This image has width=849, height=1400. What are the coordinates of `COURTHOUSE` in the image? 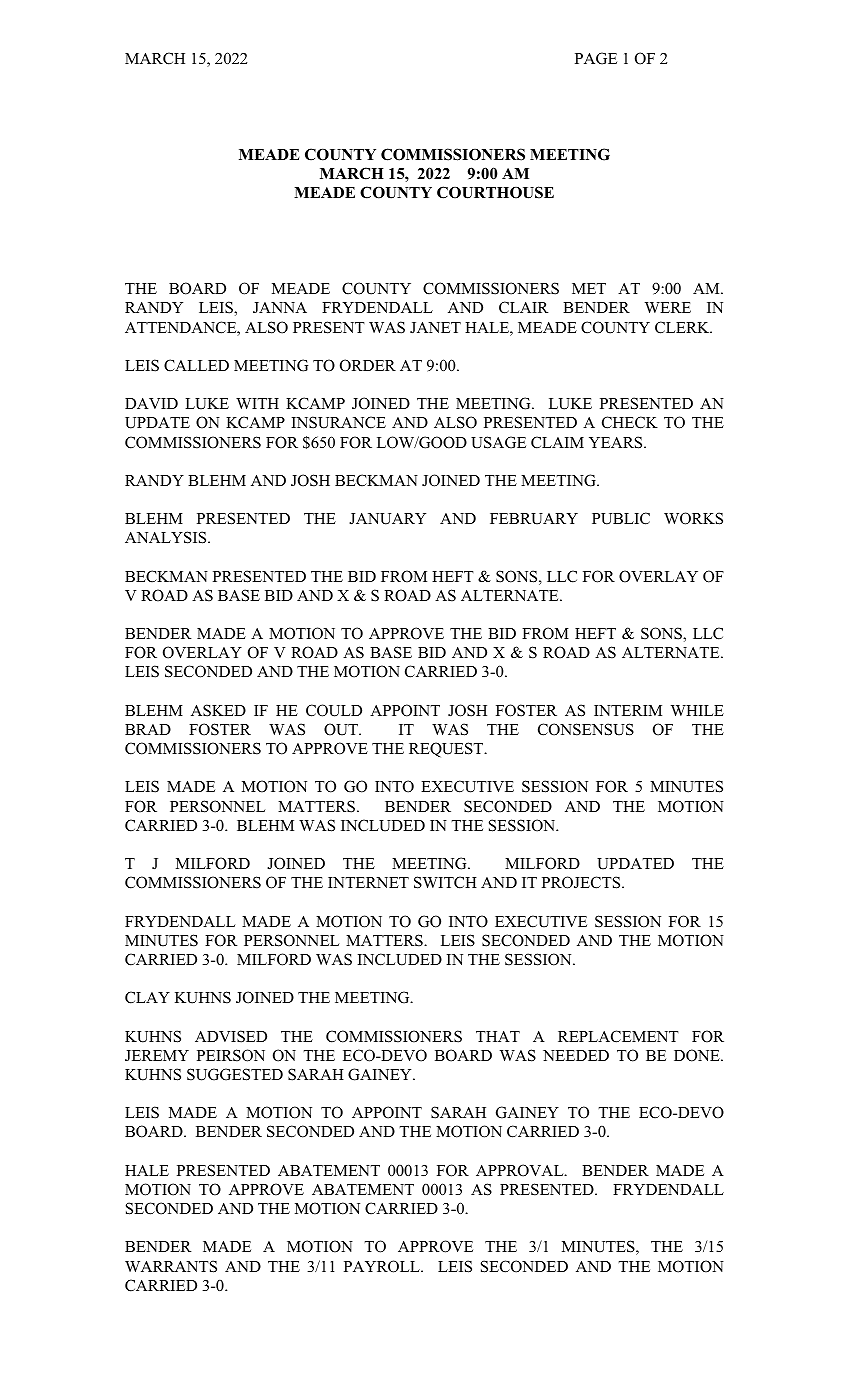 It's located at (495, 192).
